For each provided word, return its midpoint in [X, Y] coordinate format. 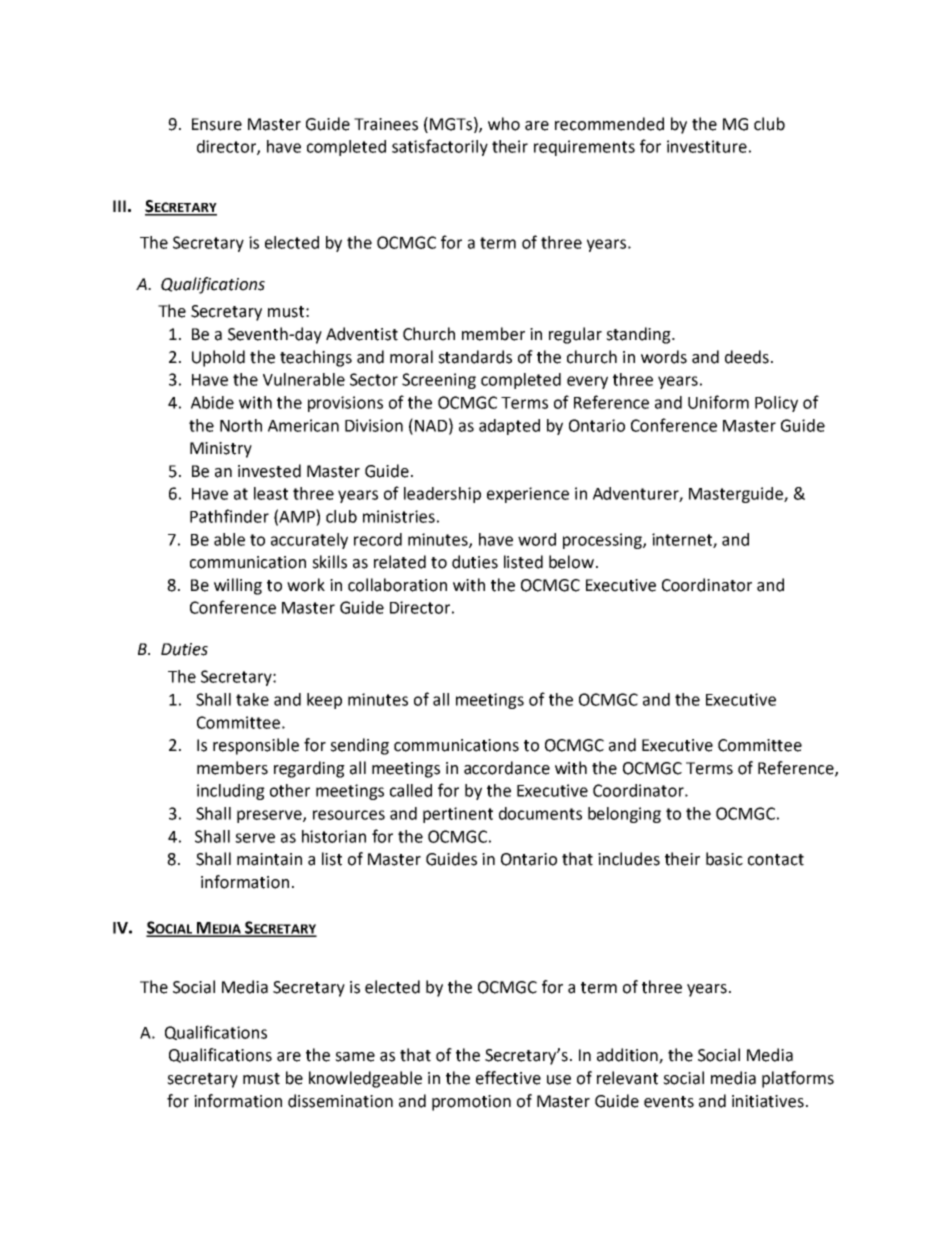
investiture [707, 146]
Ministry [221, 450]
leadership [442, 495]
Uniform [718, 402]
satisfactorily [440, 147]
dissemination [340, 1101]
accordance [507, 768]
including [231, 792]
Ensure [217, 124]
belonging [624, 815]
